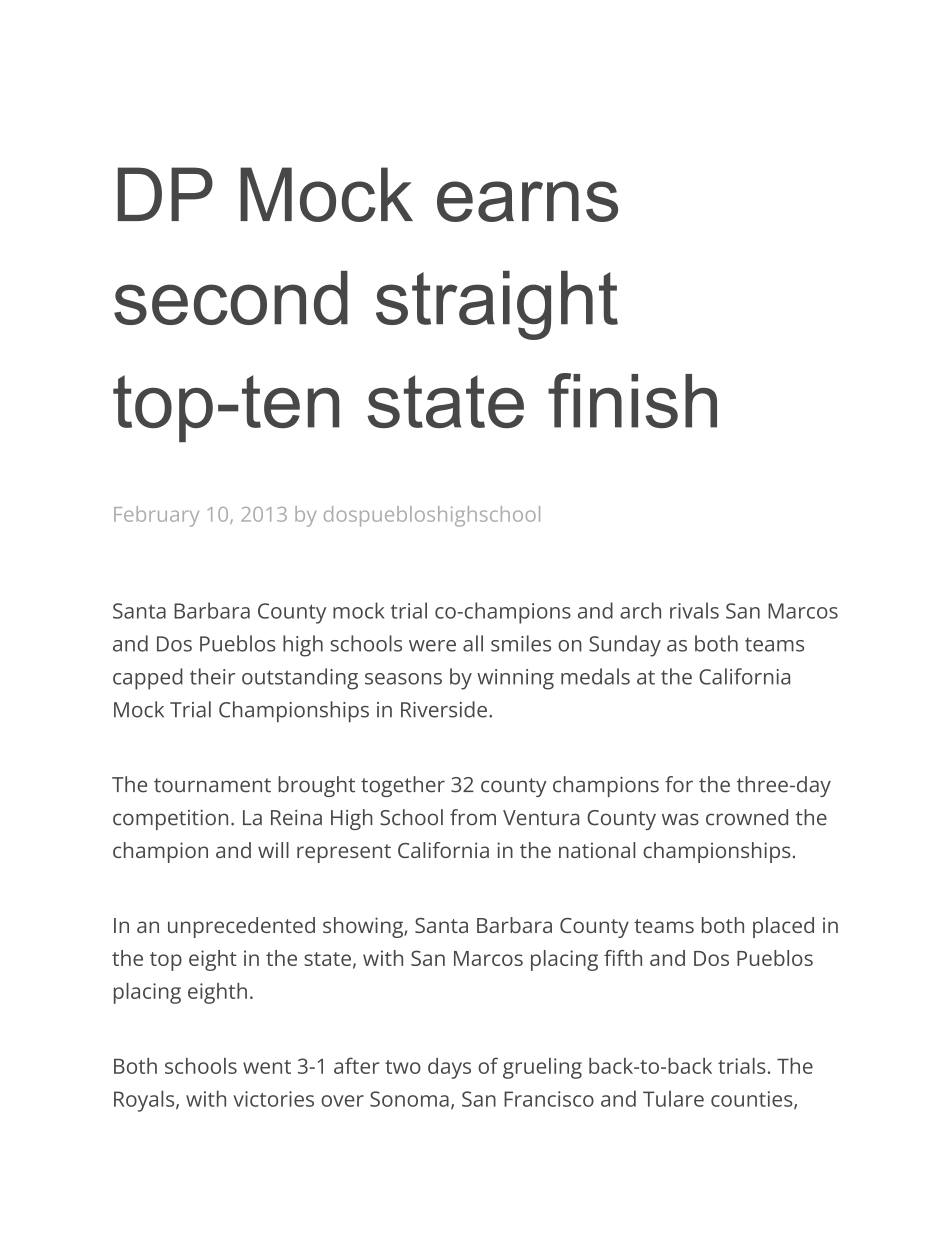 This page has width=952, height=1233. Describe the element at coordinates (273, 850) in the page. I see `will` at that location.
